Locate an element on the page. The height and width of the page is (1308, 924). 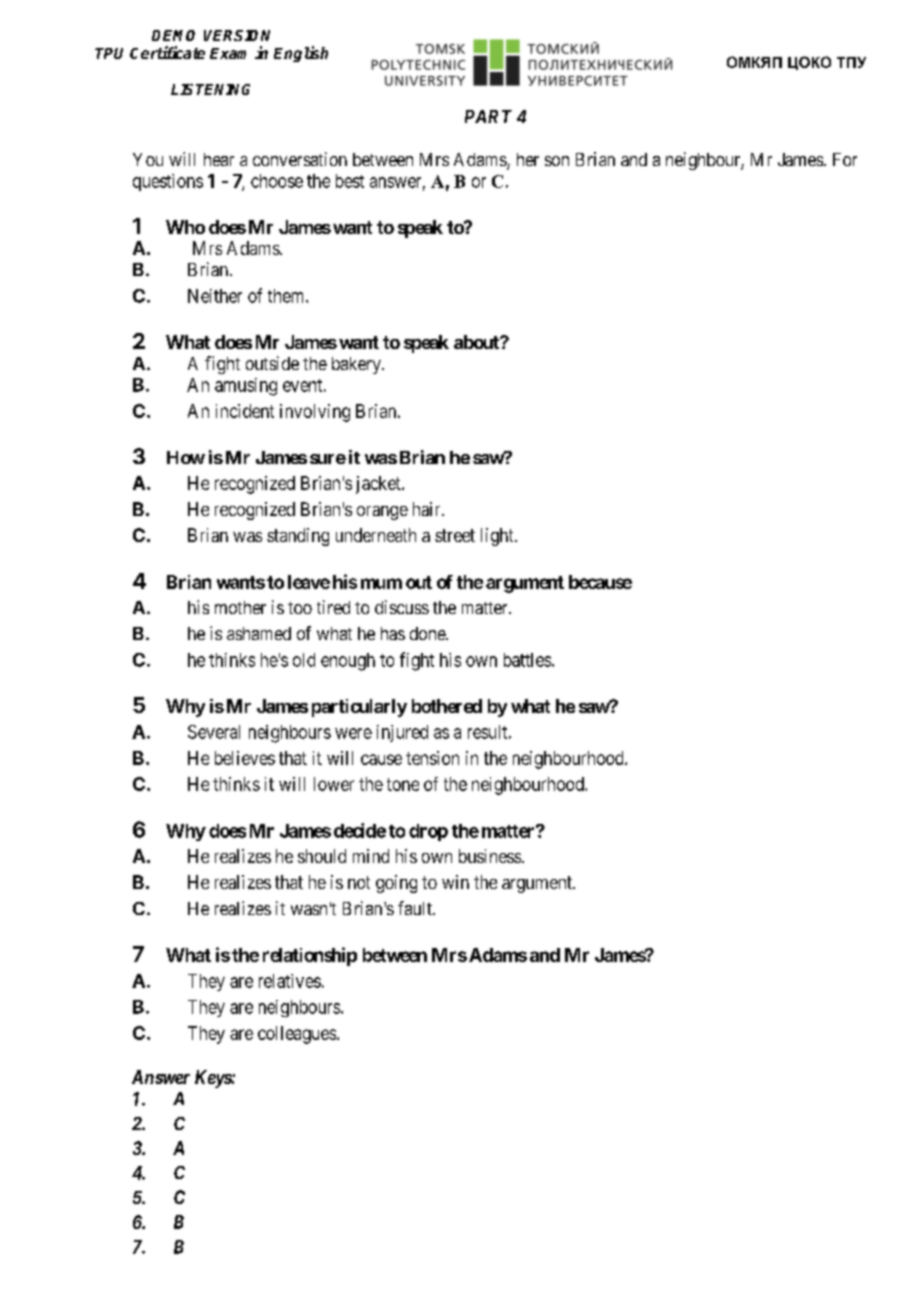
Certificate is located at coordinates (167, 52).
